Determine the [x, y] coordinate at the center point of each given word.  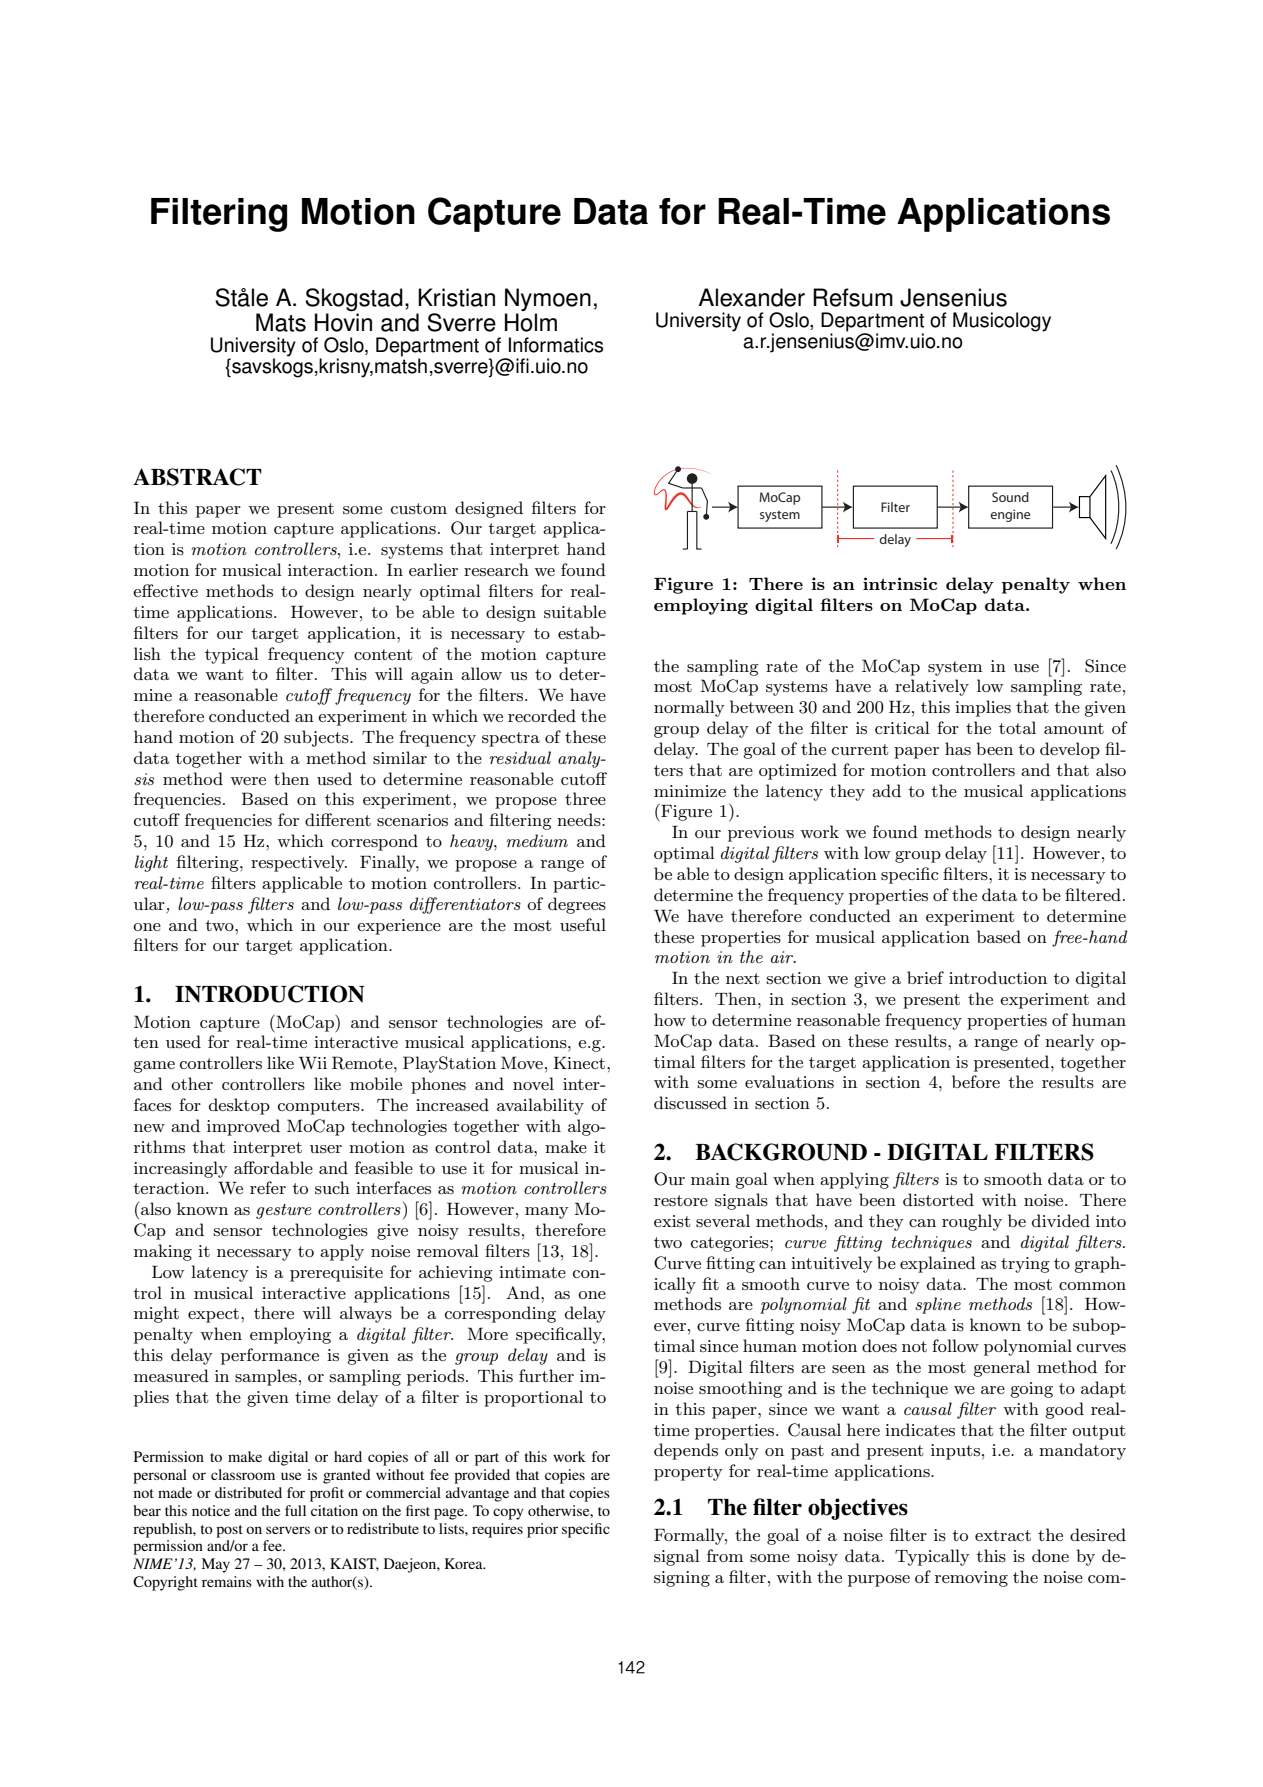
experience [399, 927]
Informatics [556, 345]
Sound [1010, 497]
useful [583, 925]
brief [925, 977]
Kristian [456, 297]
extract [1003, 1535]
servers [288, 1530]
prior [542, 1530]
